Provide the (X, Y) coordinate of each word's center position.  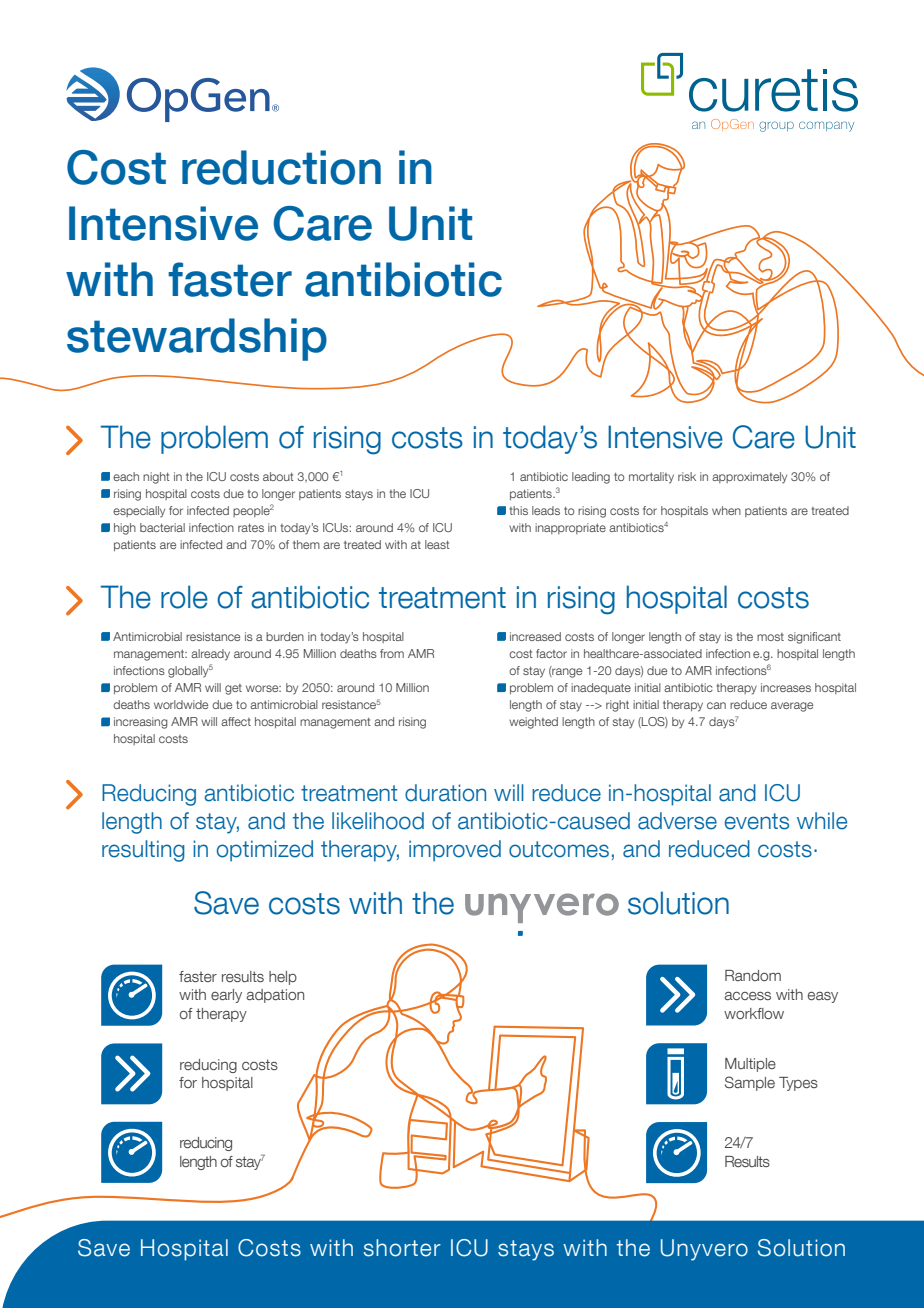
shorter (402, 1248)
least (437, 544)
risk (687, 476)
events (757, 821)
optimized (265, 851)
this (518, 510)
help (283, 978)
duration (445, 793)
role (184, 597)
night (156, 478)
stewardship (197, 339)
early (226, 996)
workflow (754, 1013)
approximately (749, 477)
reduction (281, 167)
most (770, 637)
